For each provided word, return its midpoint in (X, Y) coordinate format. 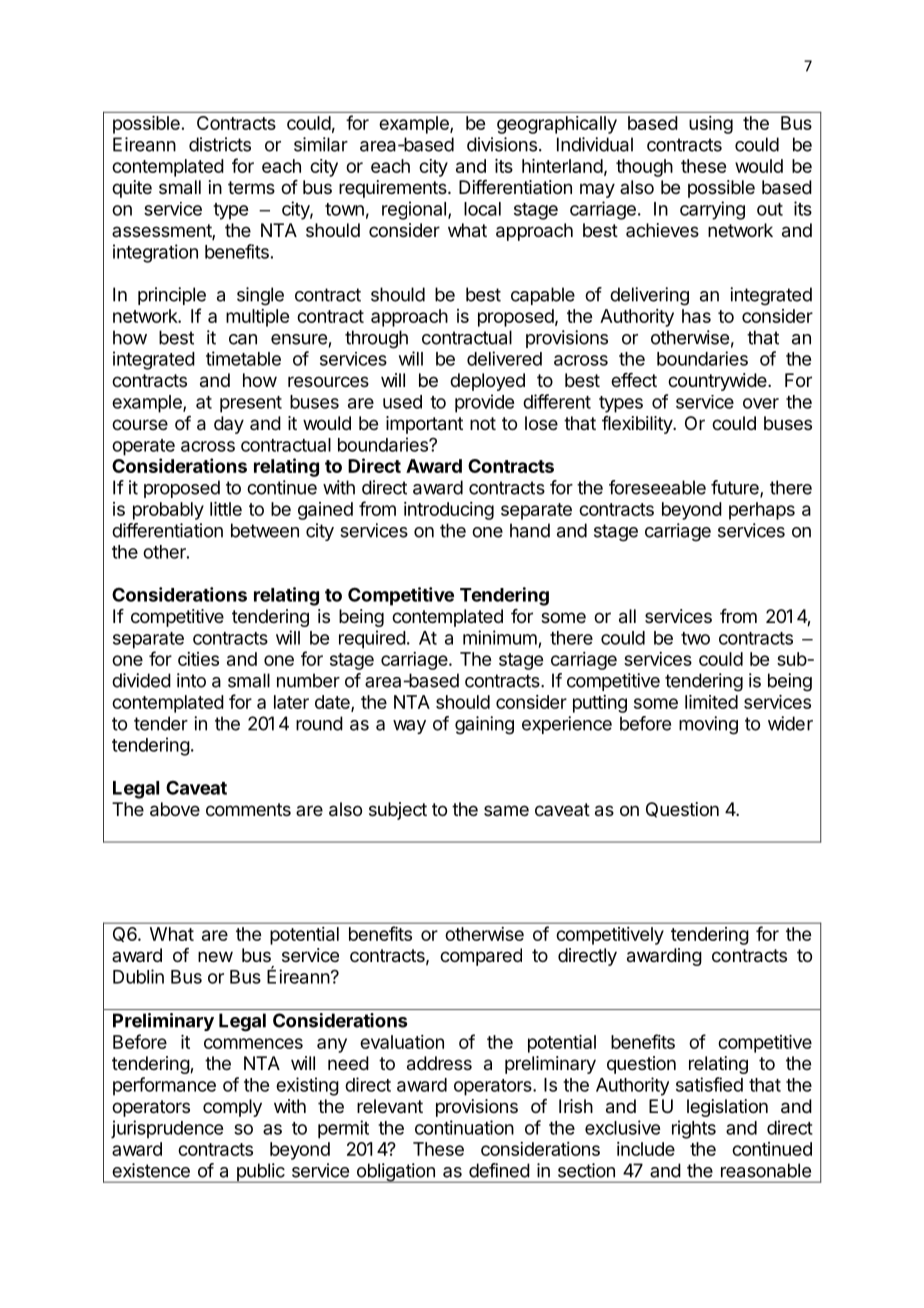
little (226, 509)
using (711, 125)
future (736, 488)
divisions (502, 144)
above (175, 809)
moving (708, 725)
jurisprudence (167, 1129)
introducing (449, 511)
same (506, 810)
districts (220, 144)
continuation (464, 1127)
